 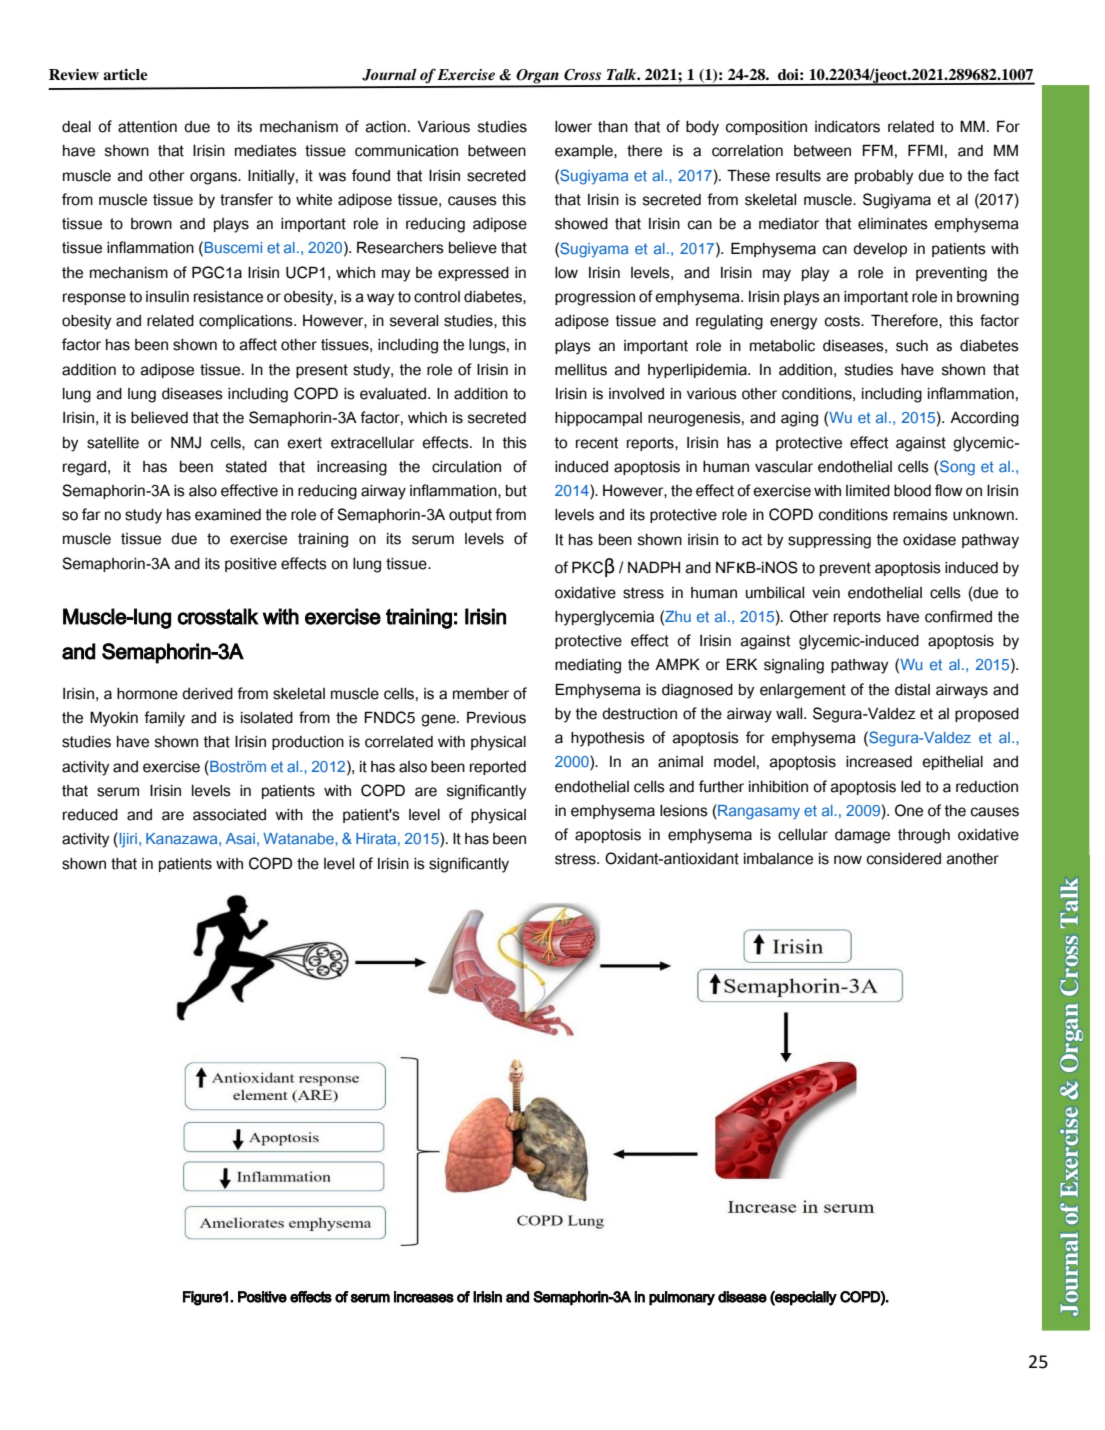 I want to click on lesions, so click(x=684, y=811).
